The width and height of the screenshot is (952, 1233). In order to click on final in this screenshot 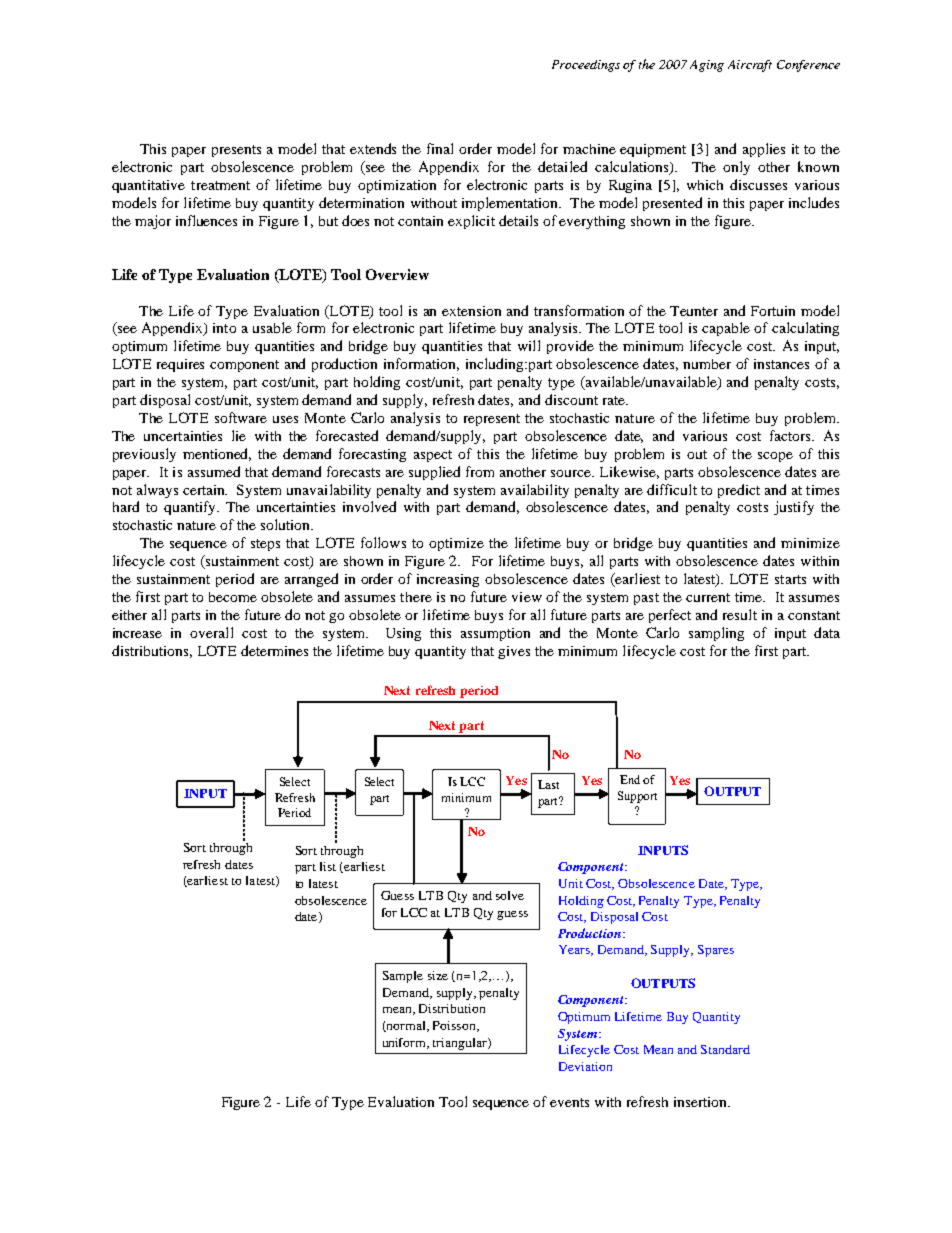, I will do `click(440, 148)`.
